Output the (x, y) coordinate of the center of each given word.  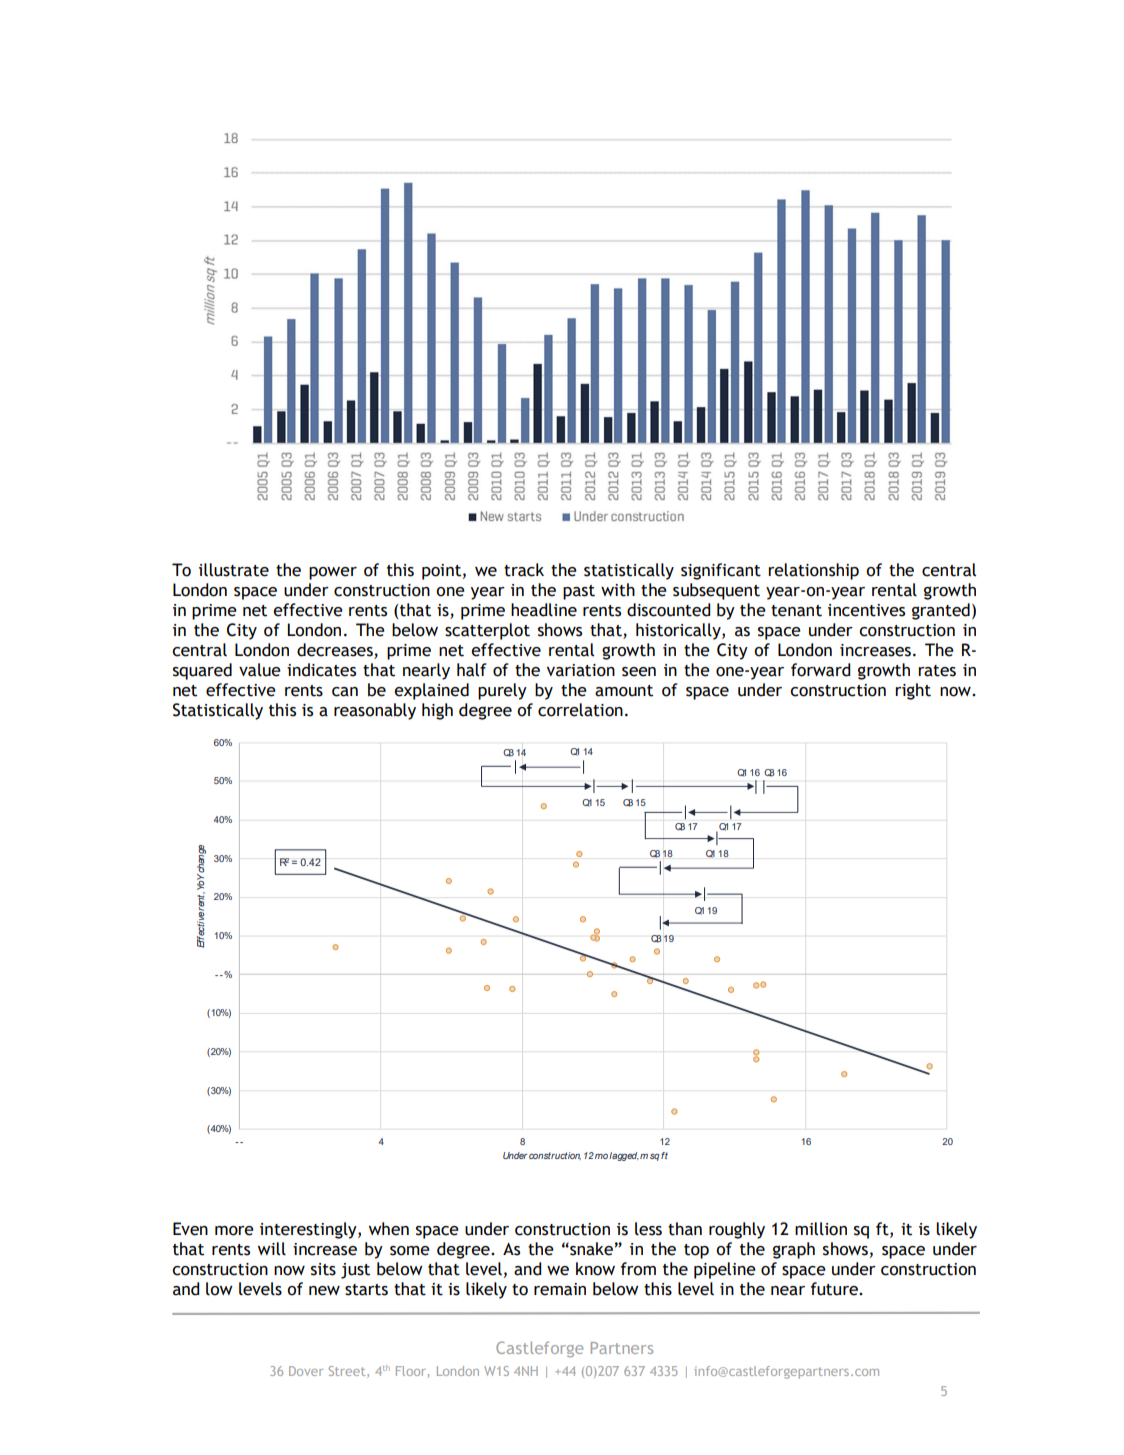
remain (560, 1289)
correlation (580, 710)
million (821, 1229)
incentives (866, 610)
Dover (306, 1371)
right (913, 691)
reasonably (375, 711)
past (579, 592)
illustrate (234, 570)
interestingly (309, 1230)
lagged (624, 1156)
